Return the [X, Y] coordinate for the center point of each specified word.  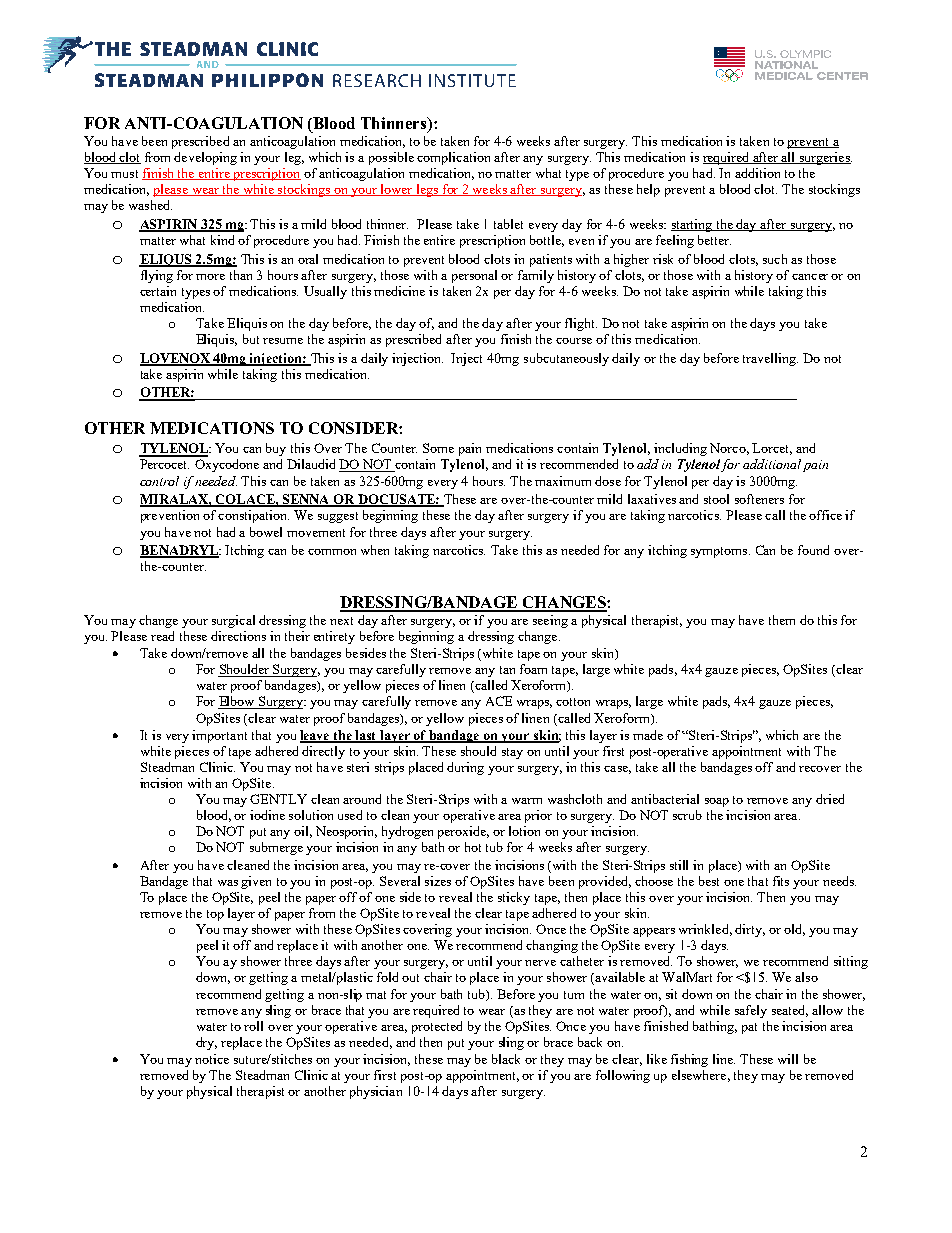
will [788, 1059]
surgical [233, 621]
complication [453, 158]
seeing [550, 621]
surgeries [825, 158]
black [506, 1059]
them [782, 620]
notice [212, 1059]
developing [205, 158]
